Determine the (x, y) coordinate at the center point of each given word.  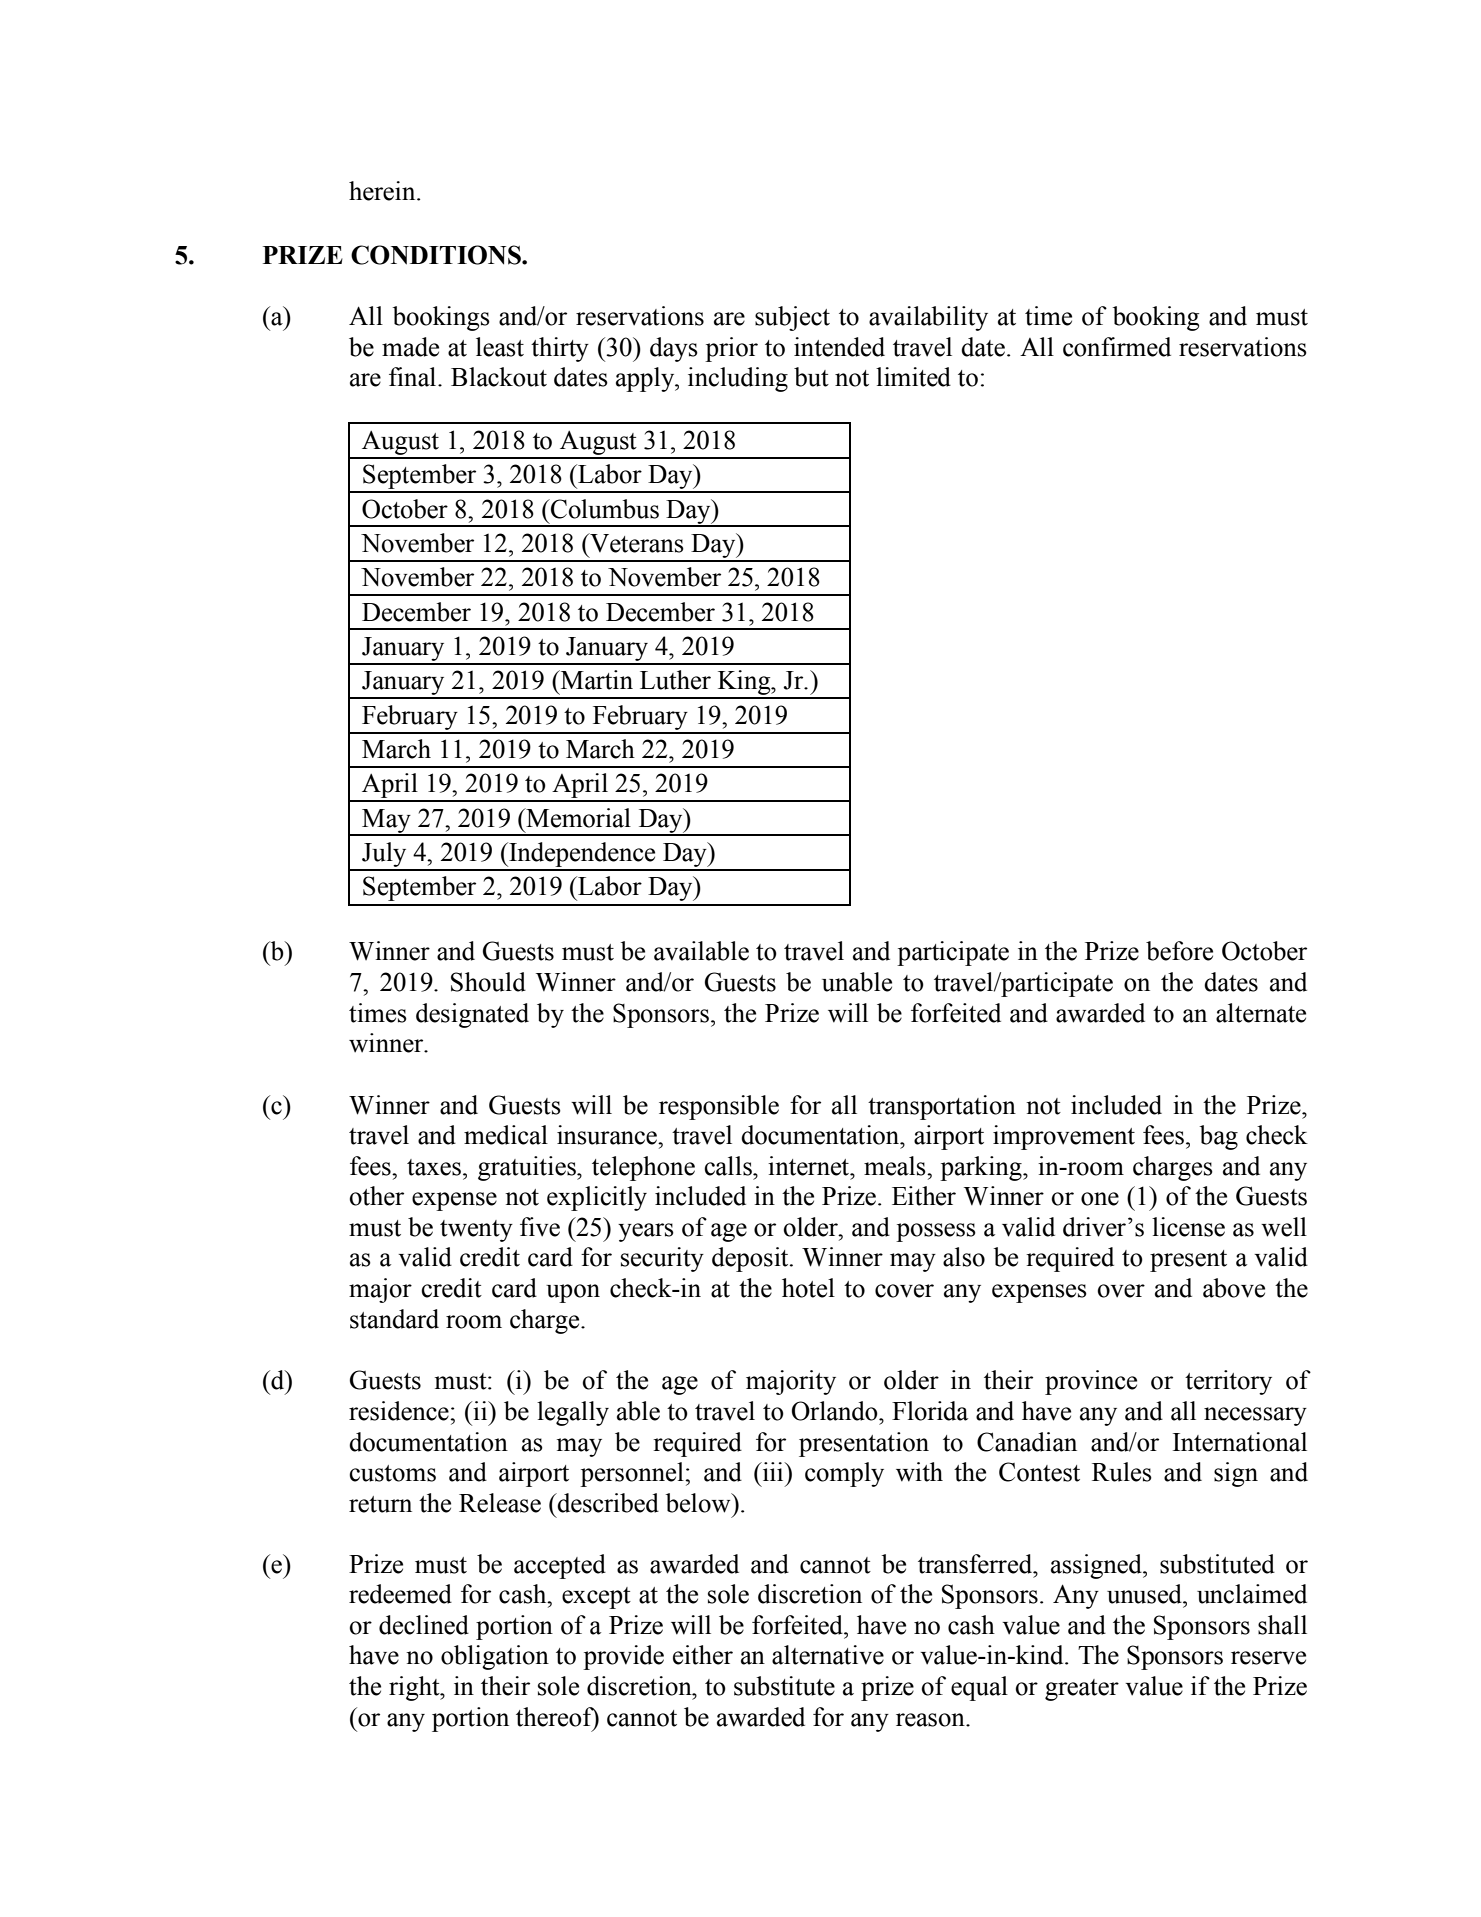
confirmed (1117, 347)
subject (792, 318)
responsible (719, 1107)
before (1179, 951)
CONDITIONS (437, 255)
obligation (495, 1657)
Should (488, 982)
